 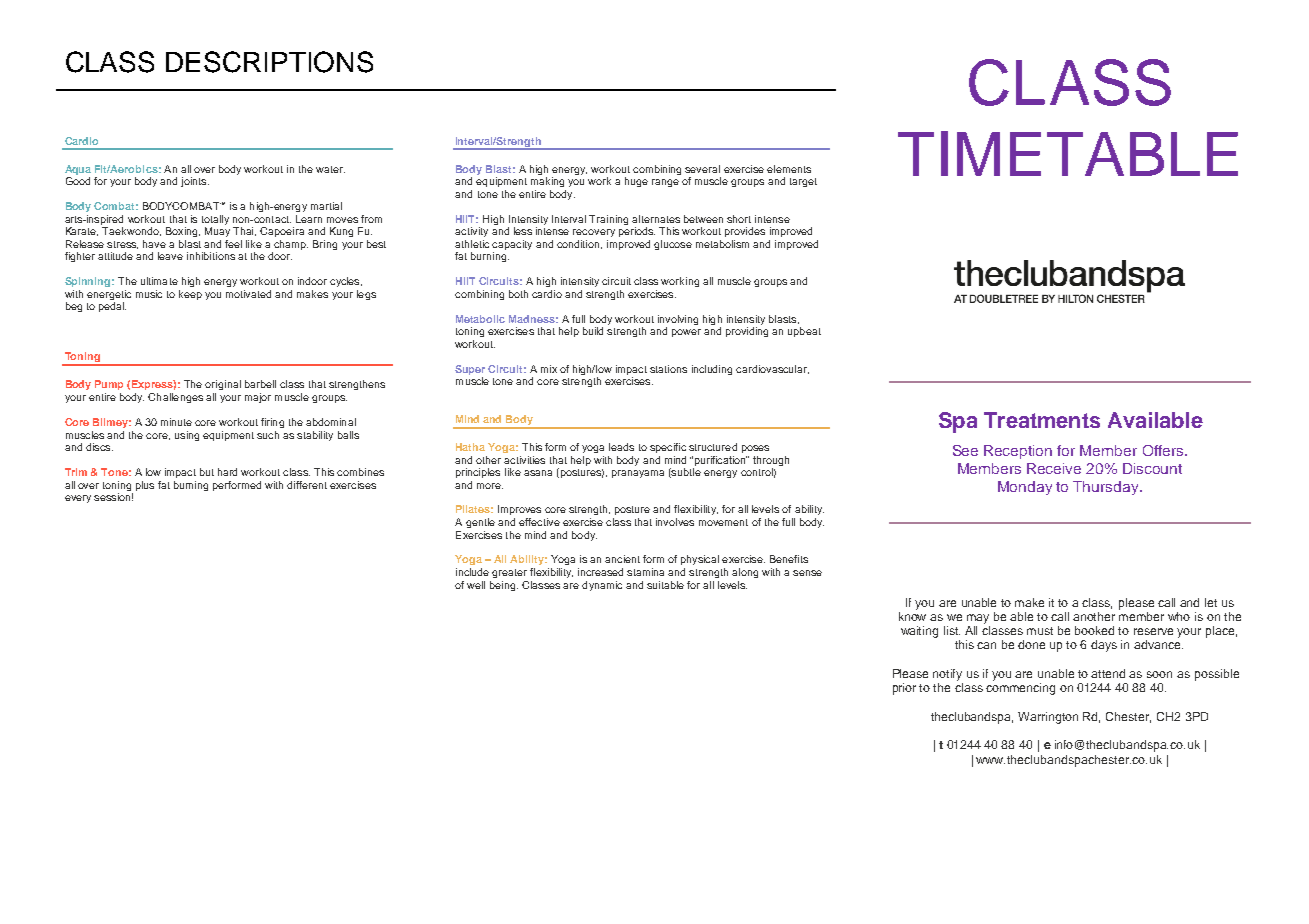 I want to click on upbeat, so click(x=804, y=332).
